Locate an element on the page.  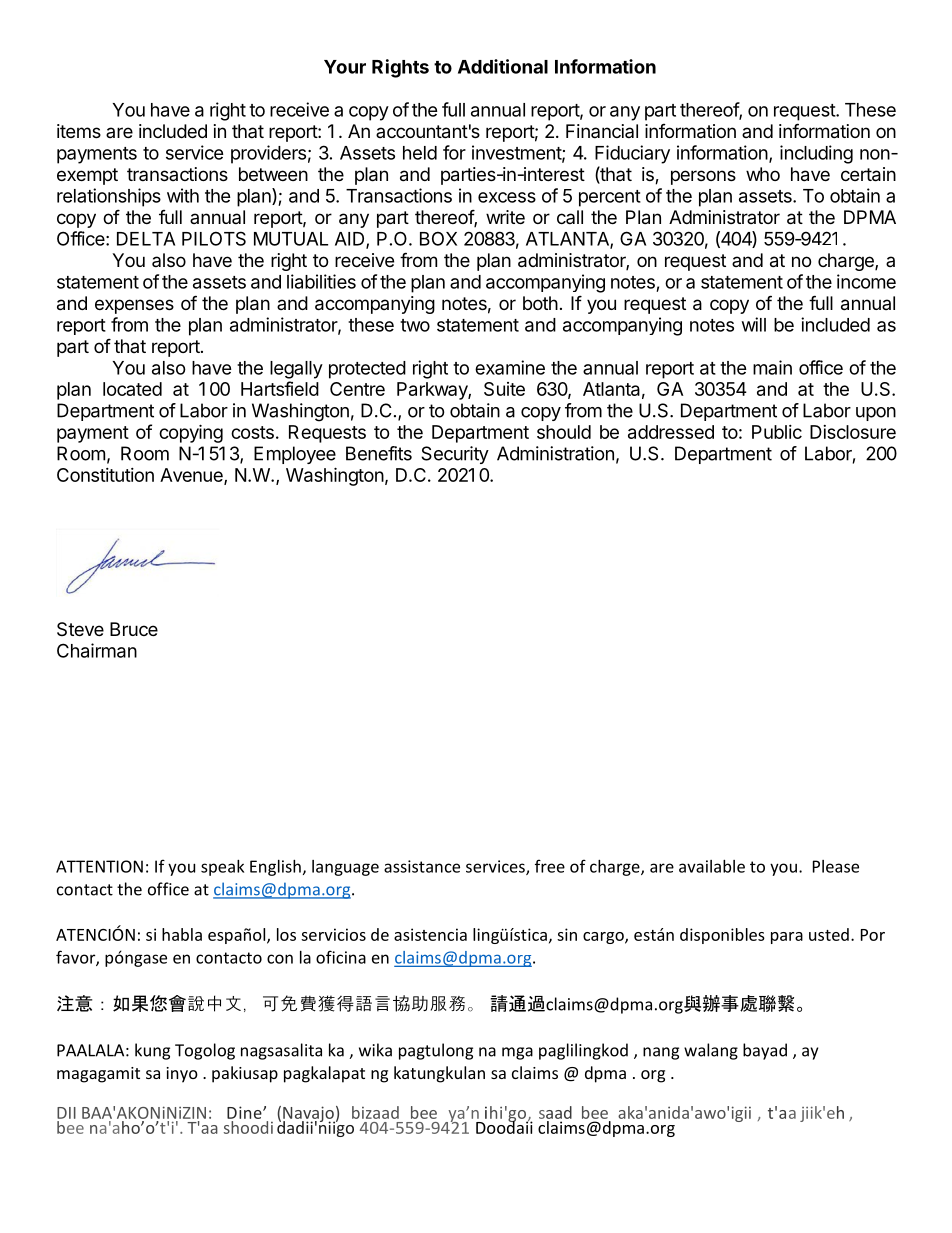
mga is located at coordinates (517, 1053).
